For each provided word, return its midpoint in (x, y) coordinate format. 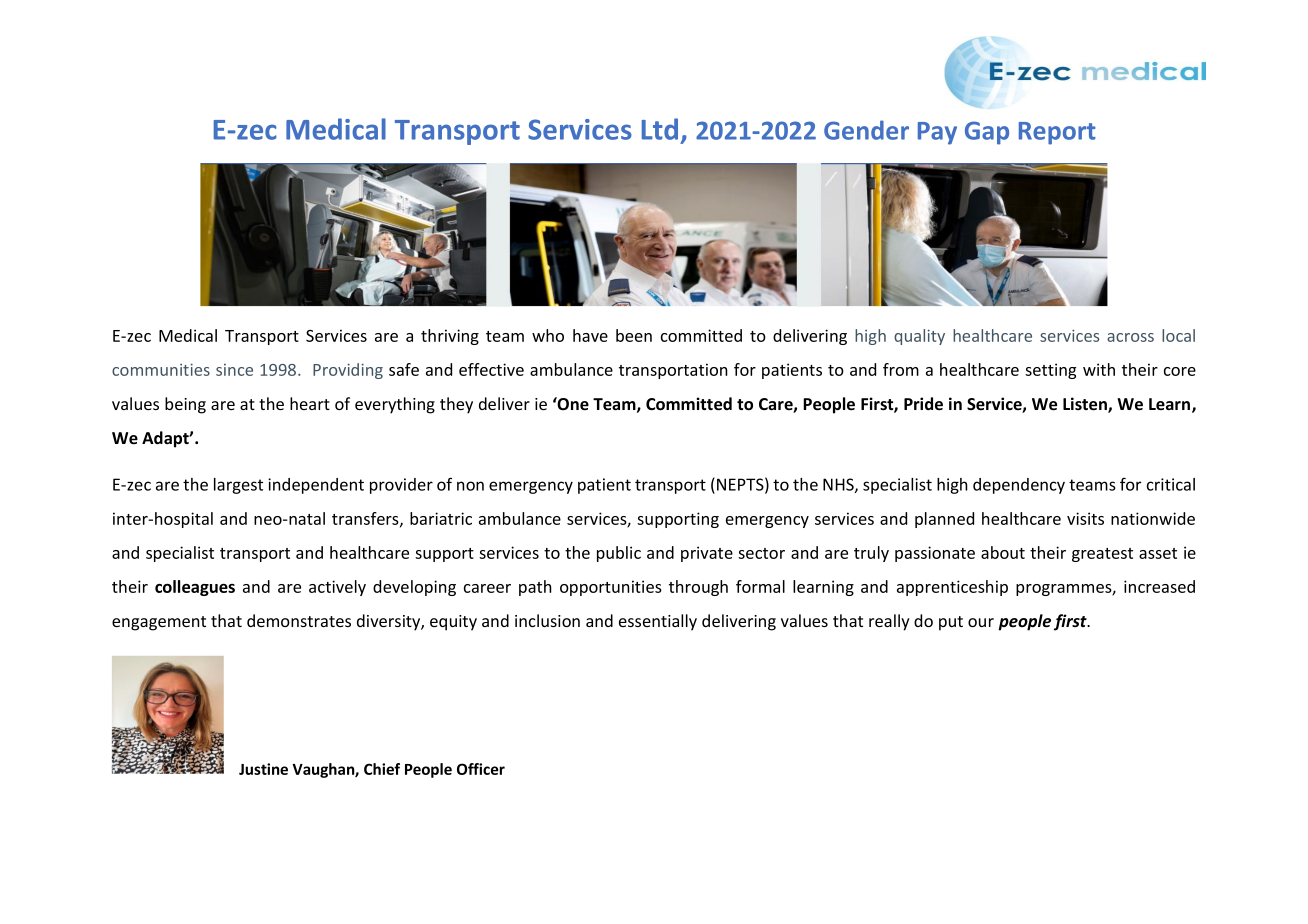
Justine (263, 769)
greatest (1102, 555)
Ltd (660, 129)
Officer (481, 769)
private (707, 554)
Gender (866, 130)
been (634, 335)
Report (1057, 133)
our (981, 622)
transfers (366, 519)
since (234, 370)
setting (1050, 371)
